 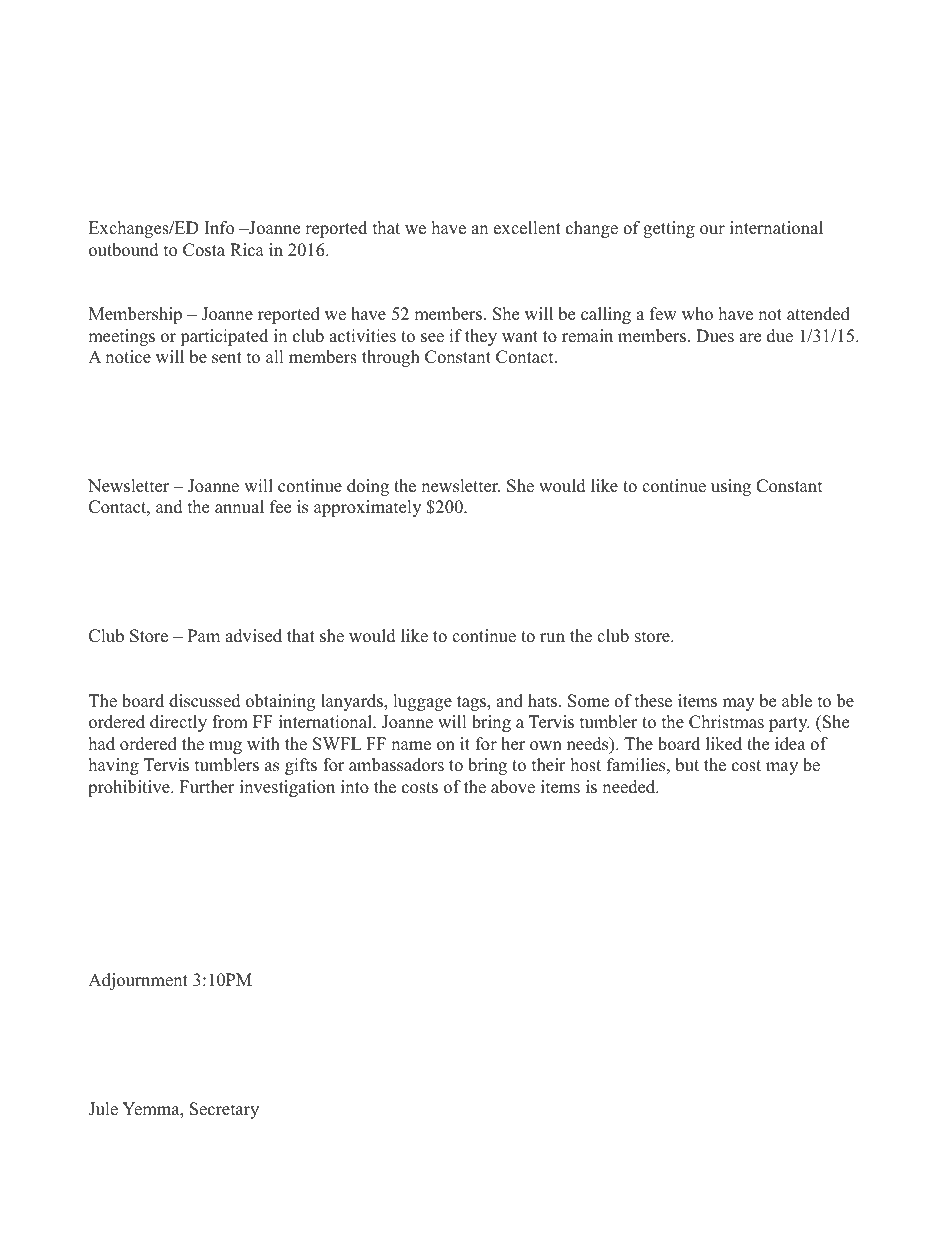 What do you see at coordinates (527, 228) in the document?
I see `excellent` at bounding box center [527, 228].
